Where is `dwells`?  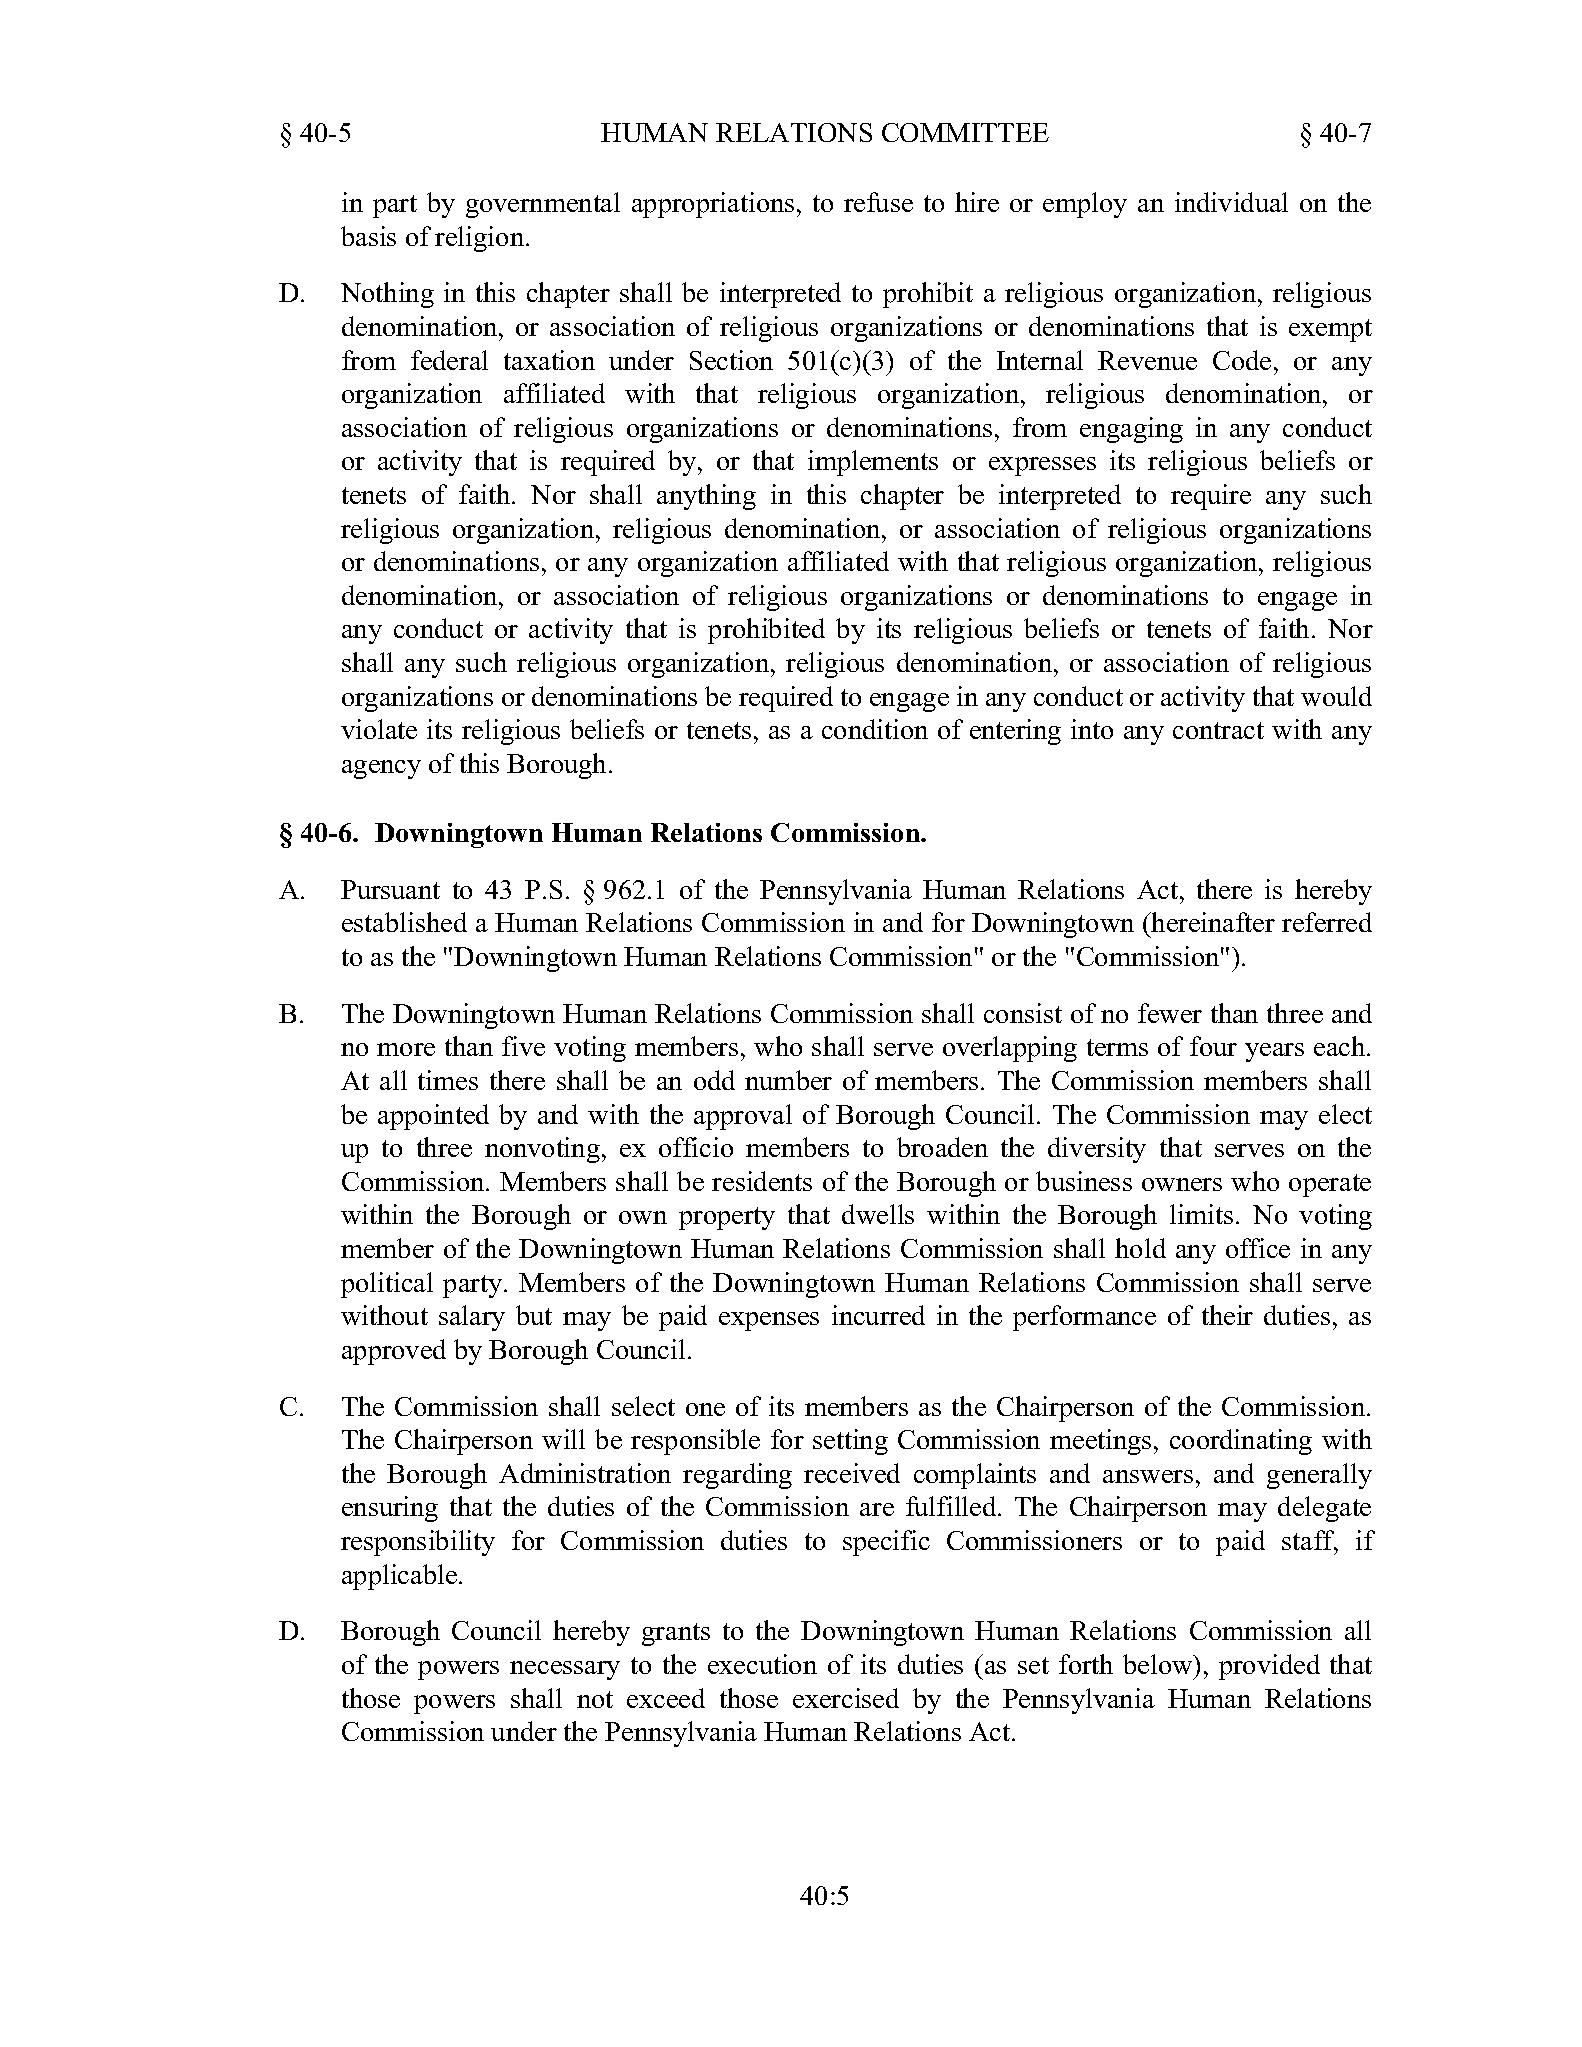 dwells is located at coordinates (878, 1214).
